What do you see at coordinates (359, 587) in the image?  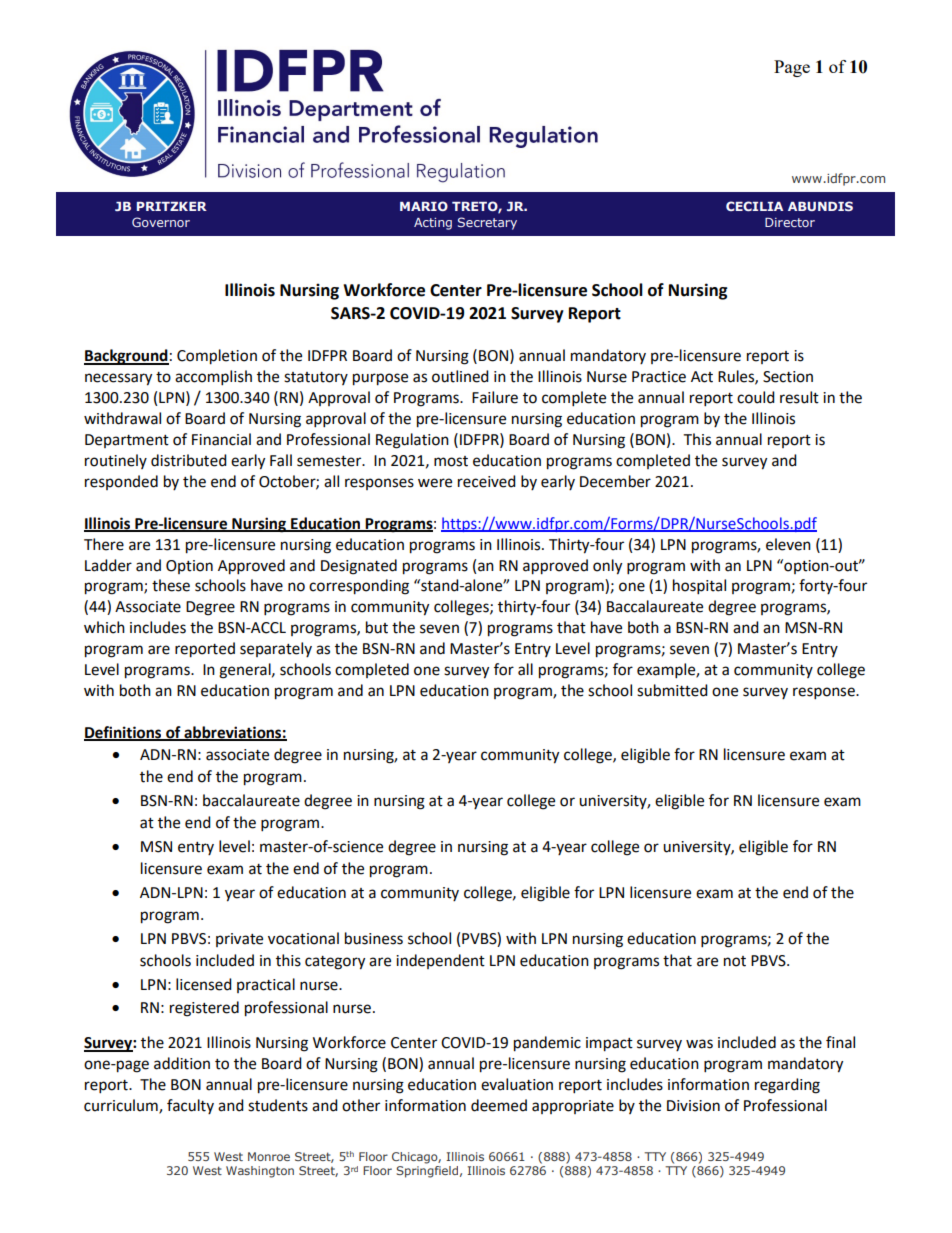 I see `corresponding` at bounding box center [359, 587].
